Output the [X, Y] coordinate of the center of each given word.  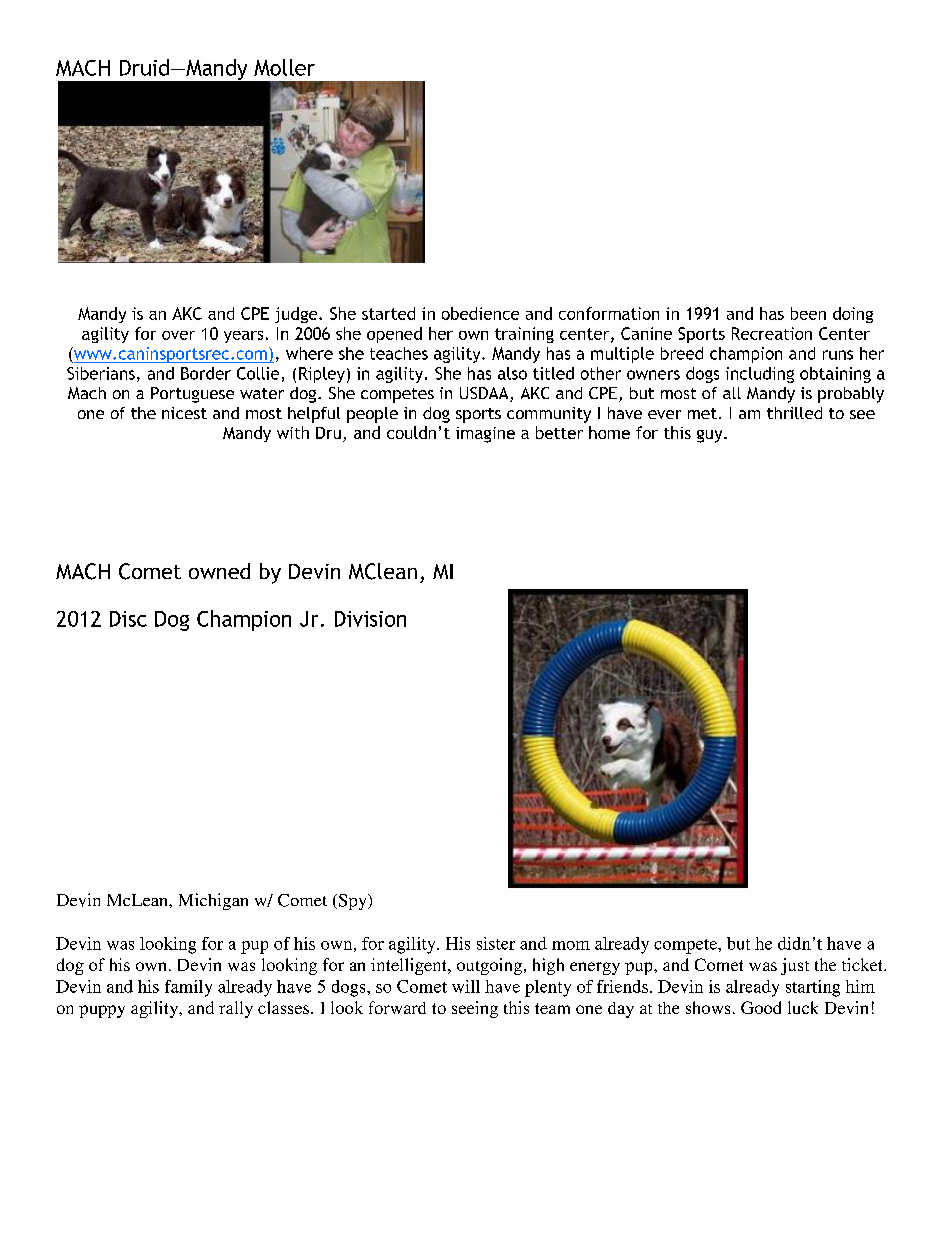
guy [711, 436]
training [524, 335]
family [188, 988]
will [466, 986]
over [178, 335]
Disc [128, 619]
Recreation [772, 333]
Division [370, 619]
